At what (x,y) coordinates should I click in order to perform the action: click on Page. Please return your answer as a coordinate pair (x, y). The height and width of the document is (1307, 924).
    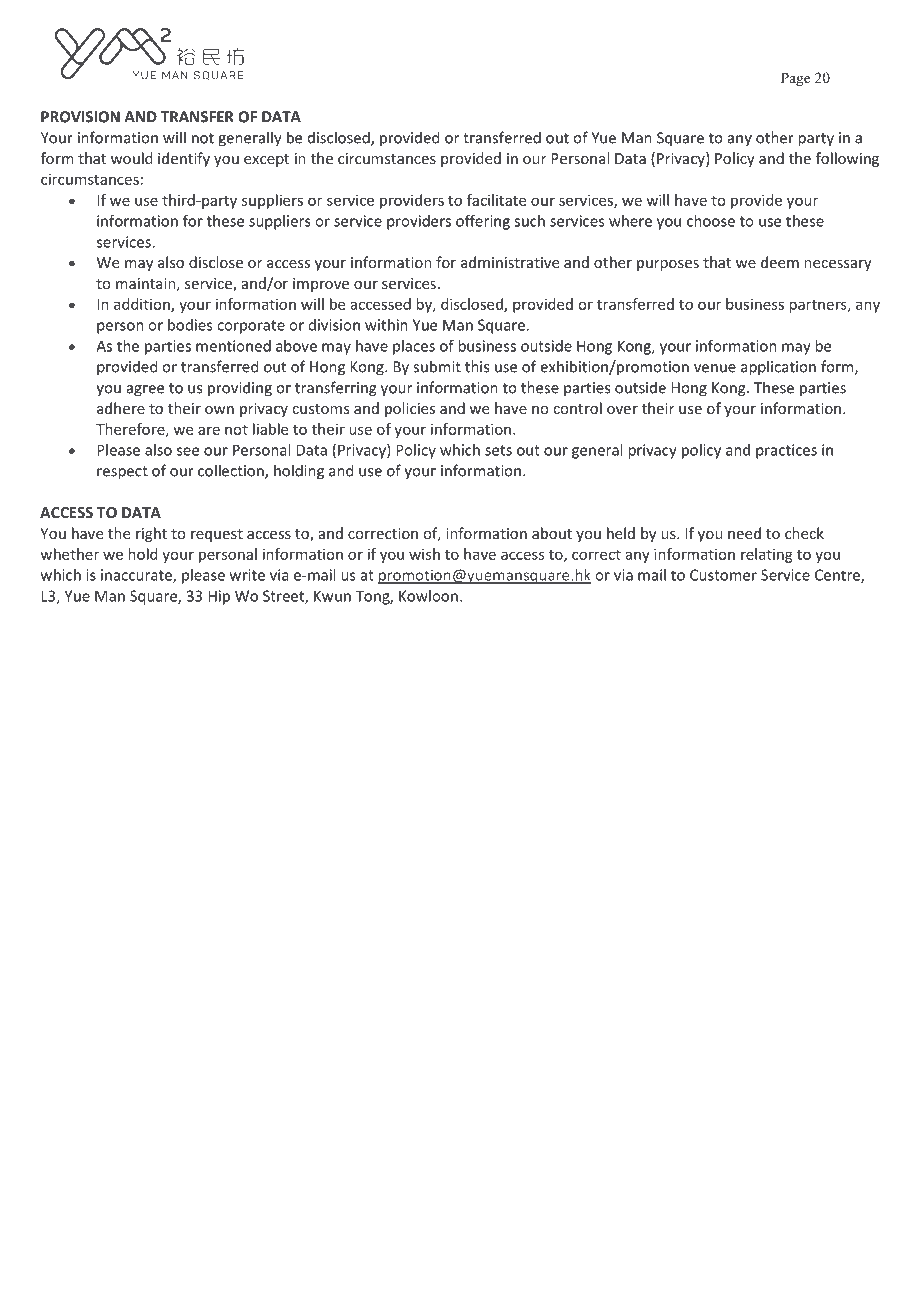
    Looking at the image, I should click on (795, 79).
